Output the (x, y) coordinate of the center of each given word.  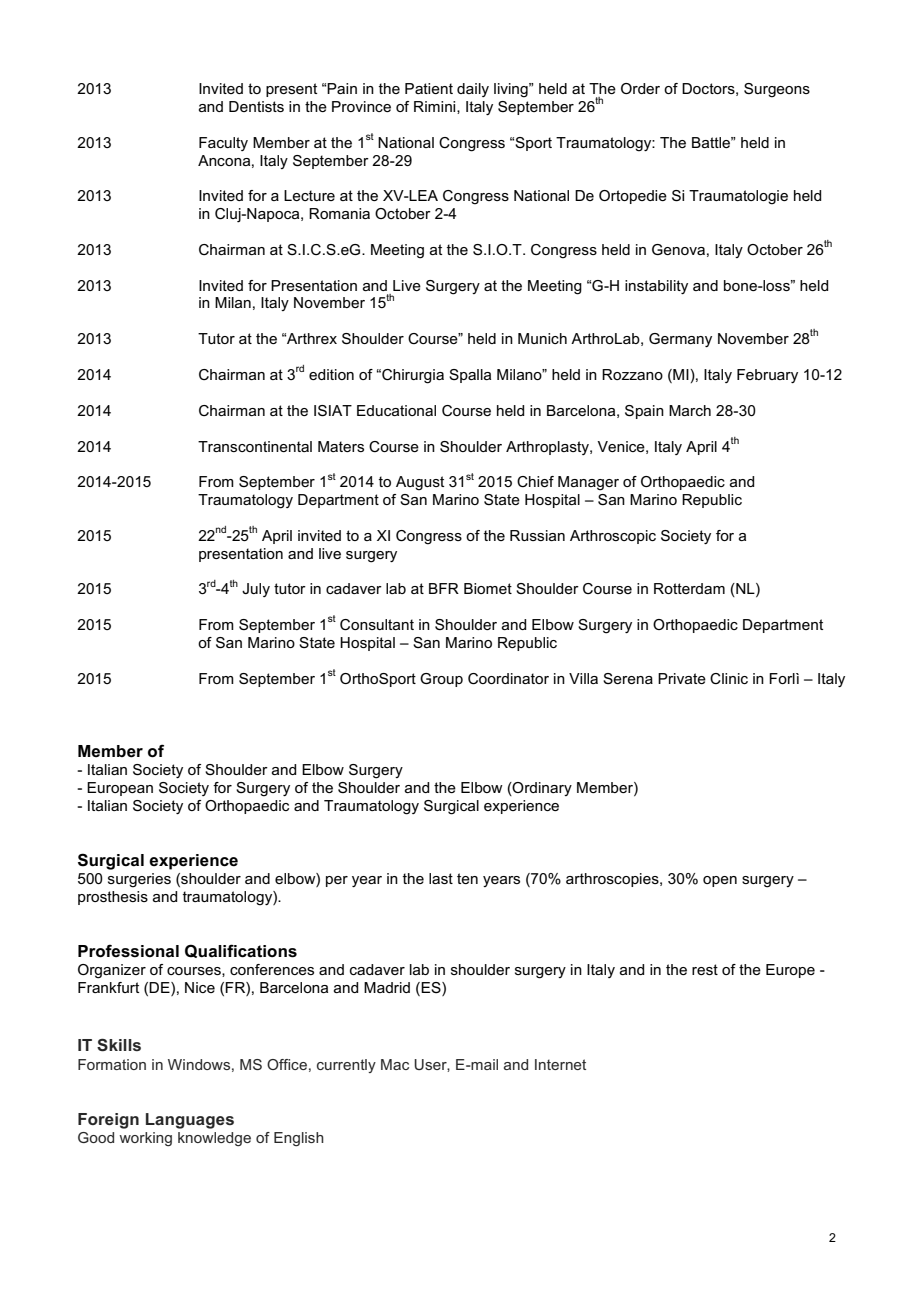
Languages (190, 1121)
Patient (429, 88)
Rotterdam (689, 588)
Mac (395, 1064)
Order (640, 88)
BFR (444, 588)
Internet (560, 1064)
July (256, 590)
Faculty (223, 144)
